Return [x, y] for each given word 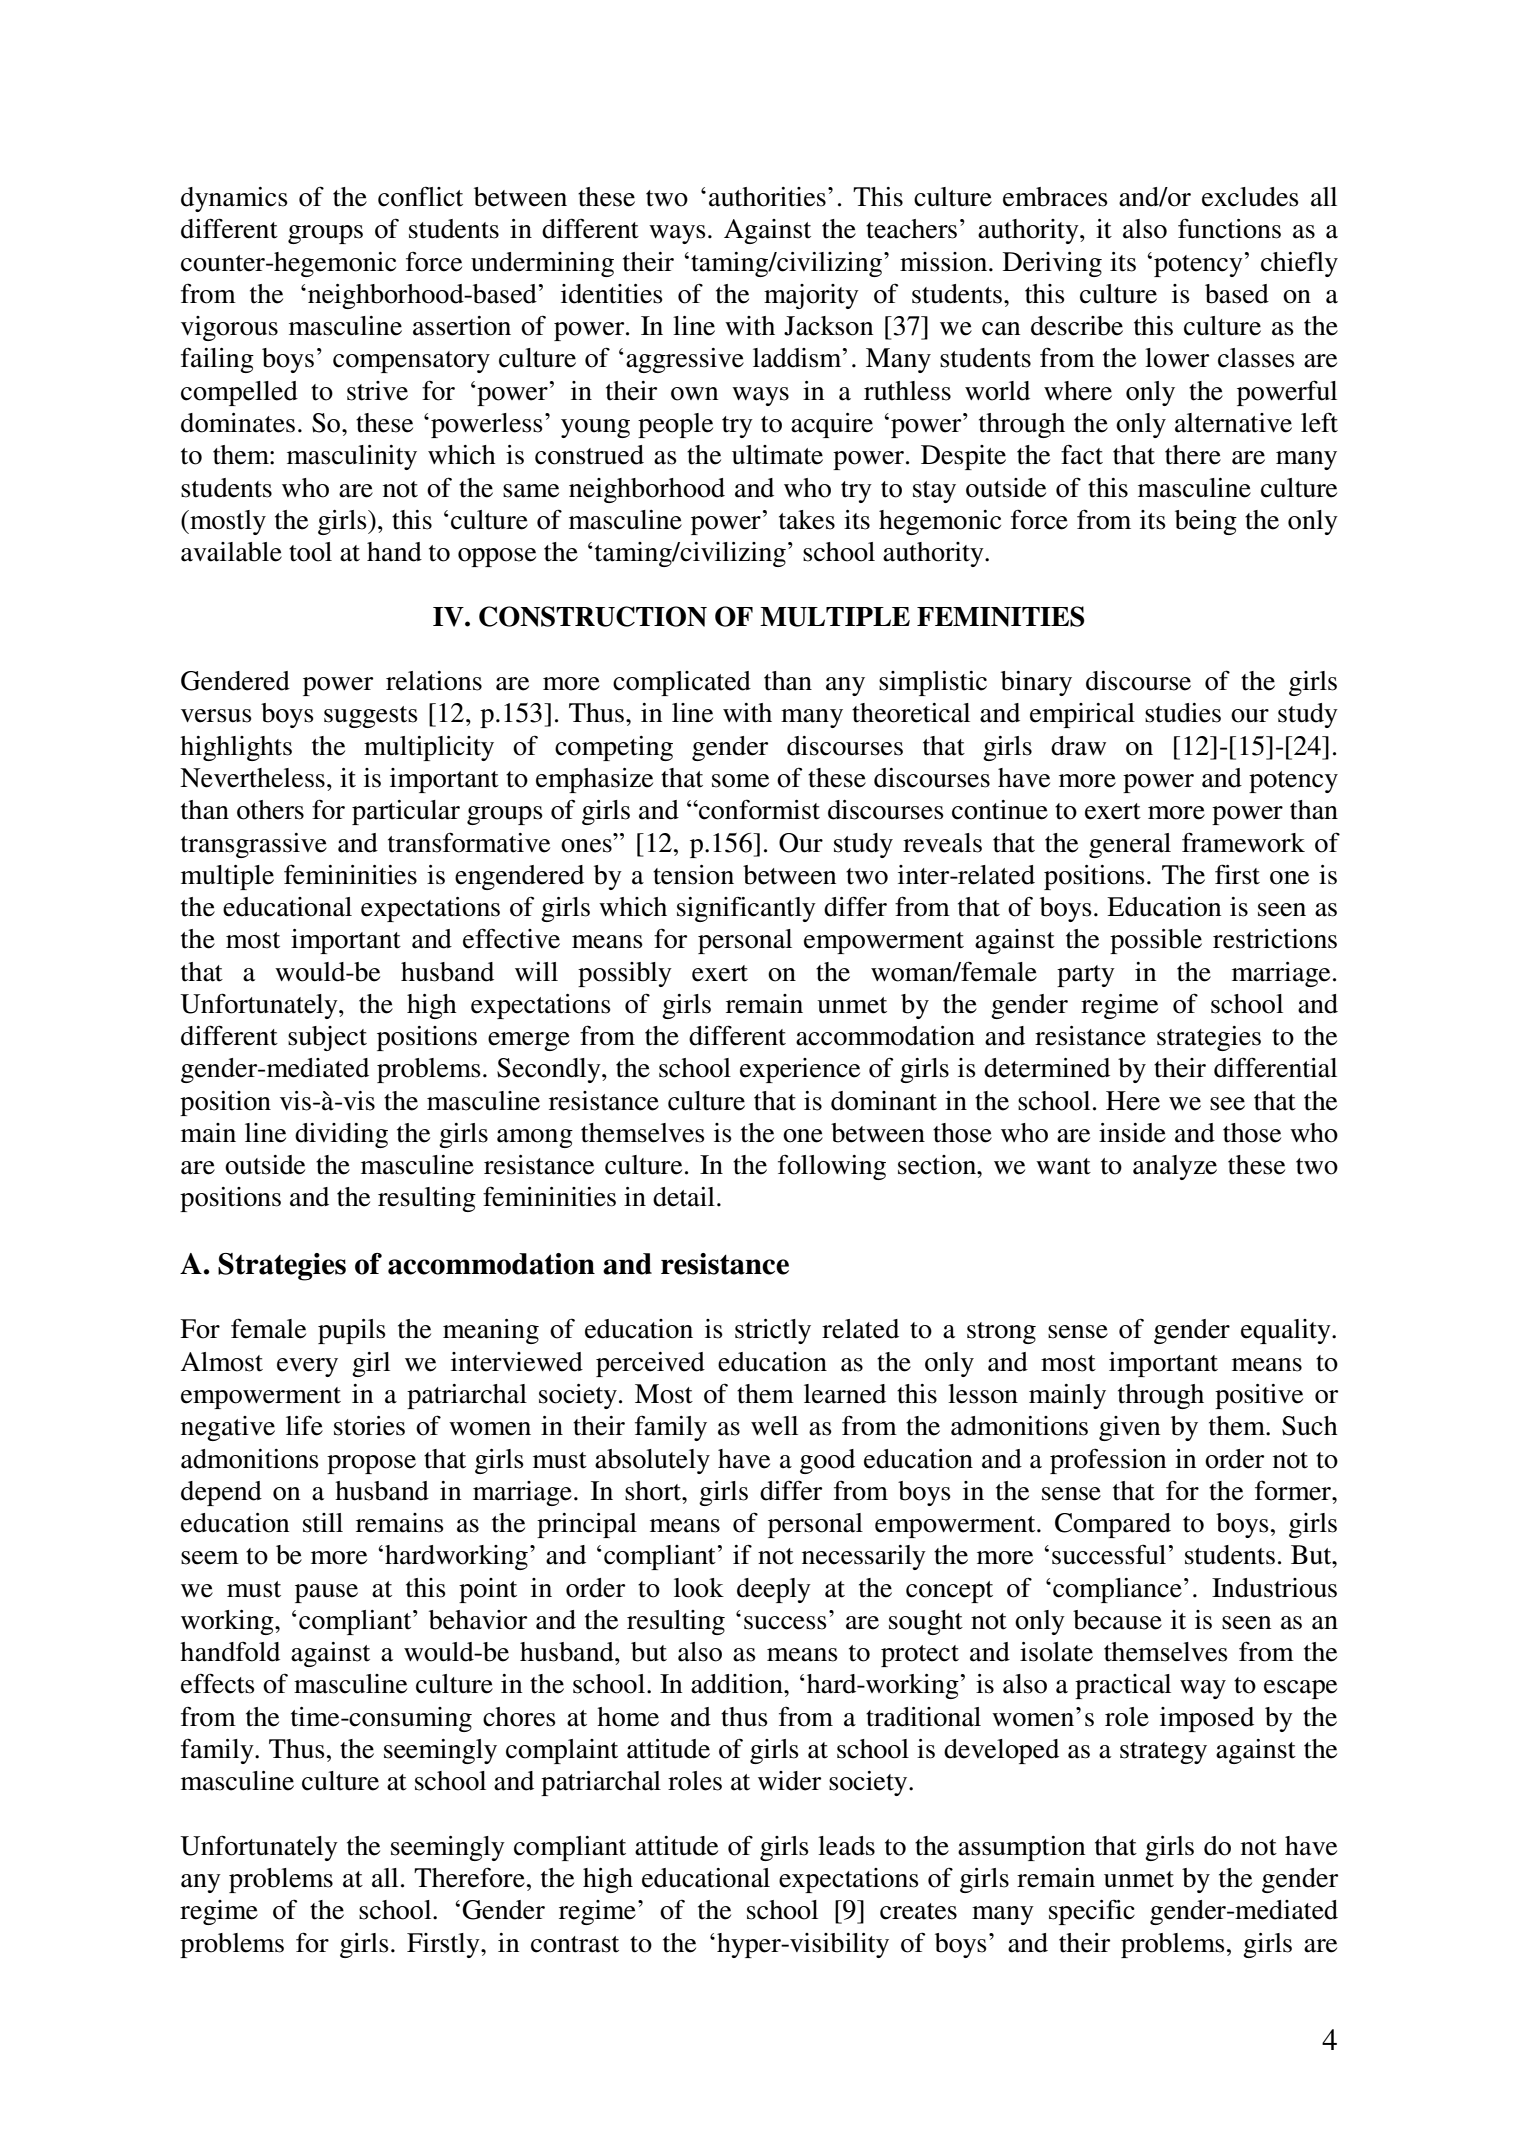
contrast [575, 1944]
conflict [420, 196]
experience [800, 1070]
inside [1132, 1133]
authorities [767, 197]
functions [1229, 228]
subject [327, 1038]
